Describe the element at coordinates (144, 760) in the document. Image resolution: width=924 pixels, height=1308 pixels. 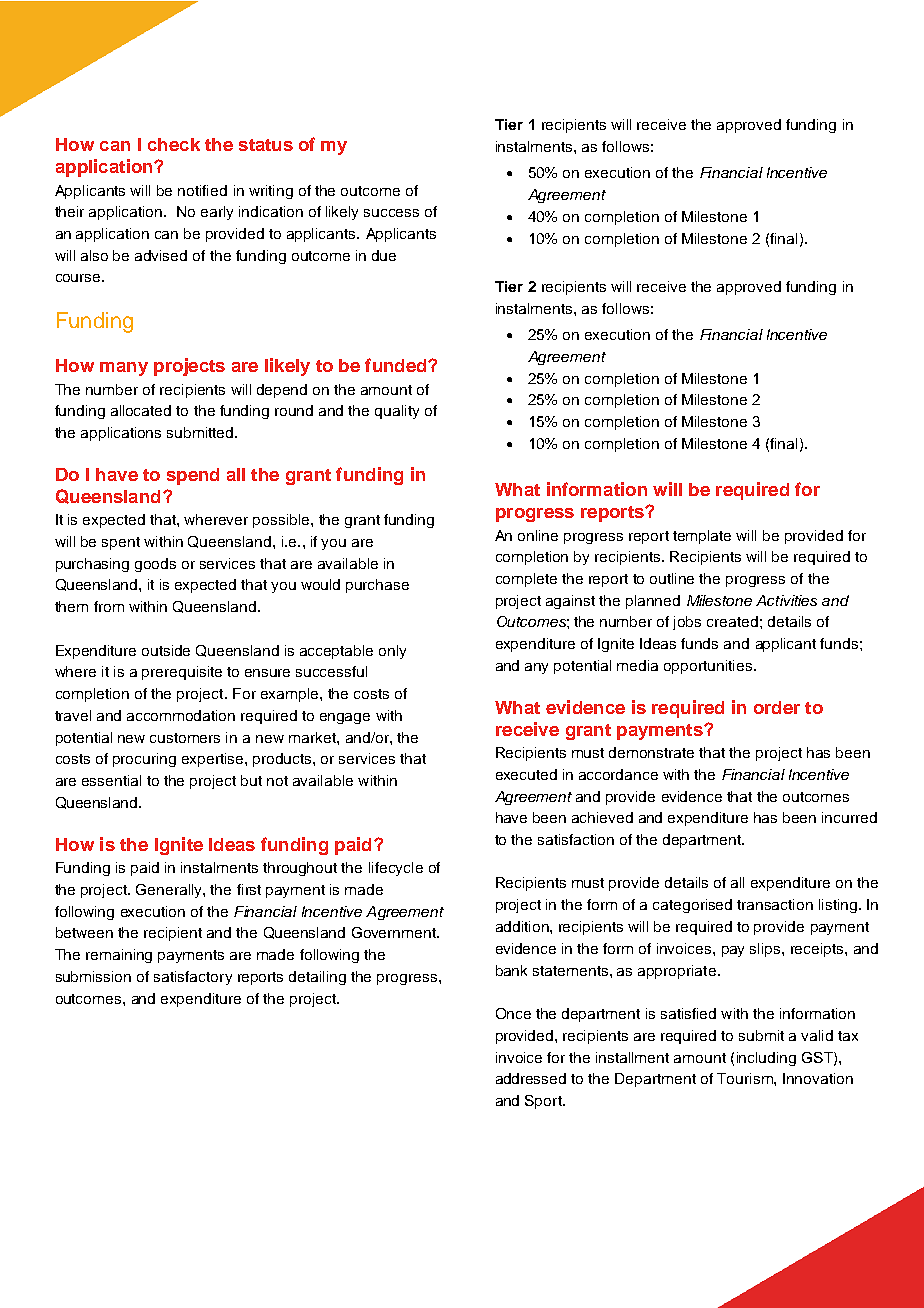
I see `procuring` at that location.
